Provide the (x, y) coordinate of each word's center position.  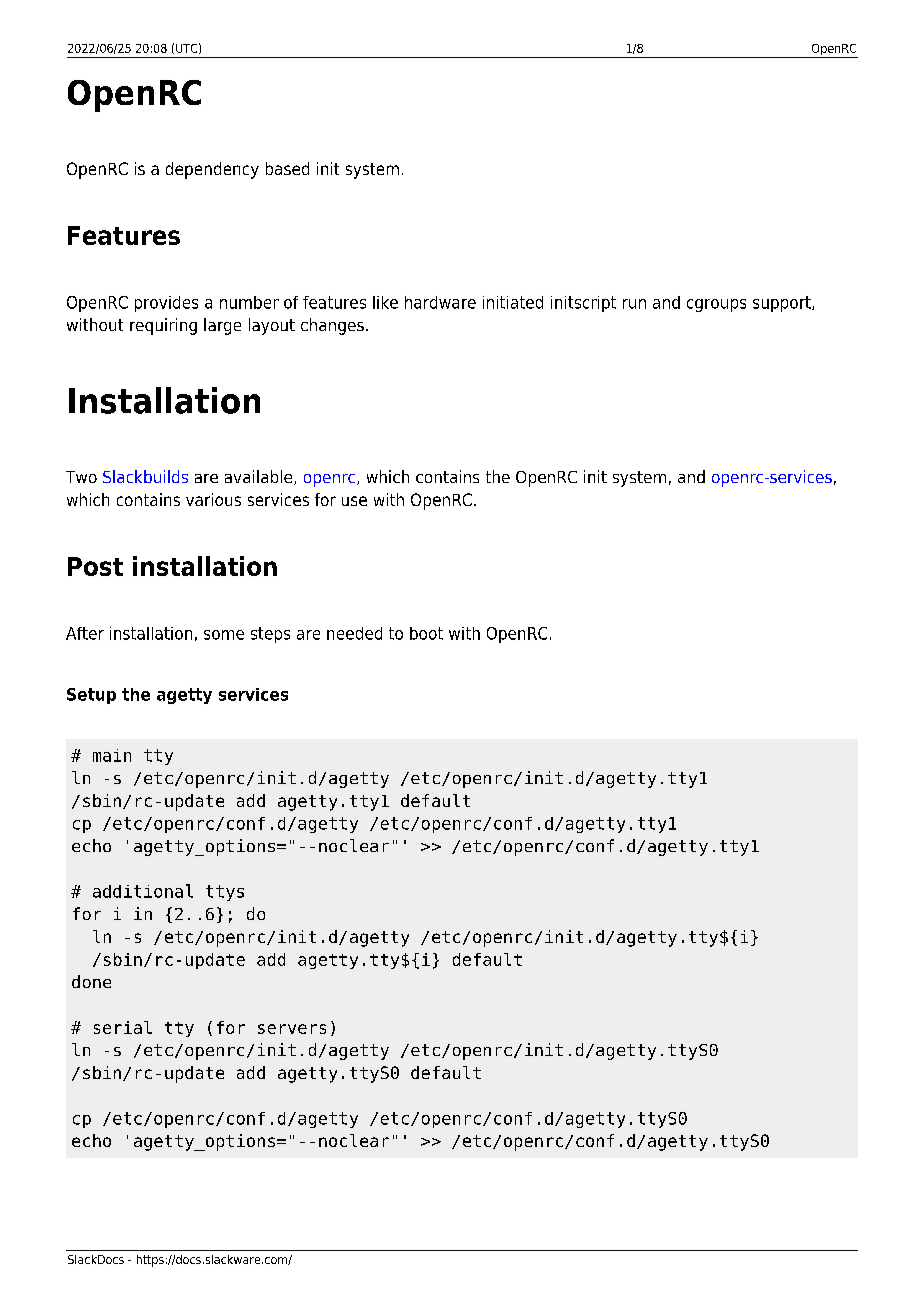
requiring (163, 326)
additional (143, 891)
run (634, 304)
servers (292, 1029)
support (783, 304)
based (287, 168)
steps (270, 635)
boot (426, 633)
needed (354, 633)
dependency (212, 170)
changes (332, 326)
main (112, 755)
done (91, 981)
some (224, 635)
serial (123, 1027)
